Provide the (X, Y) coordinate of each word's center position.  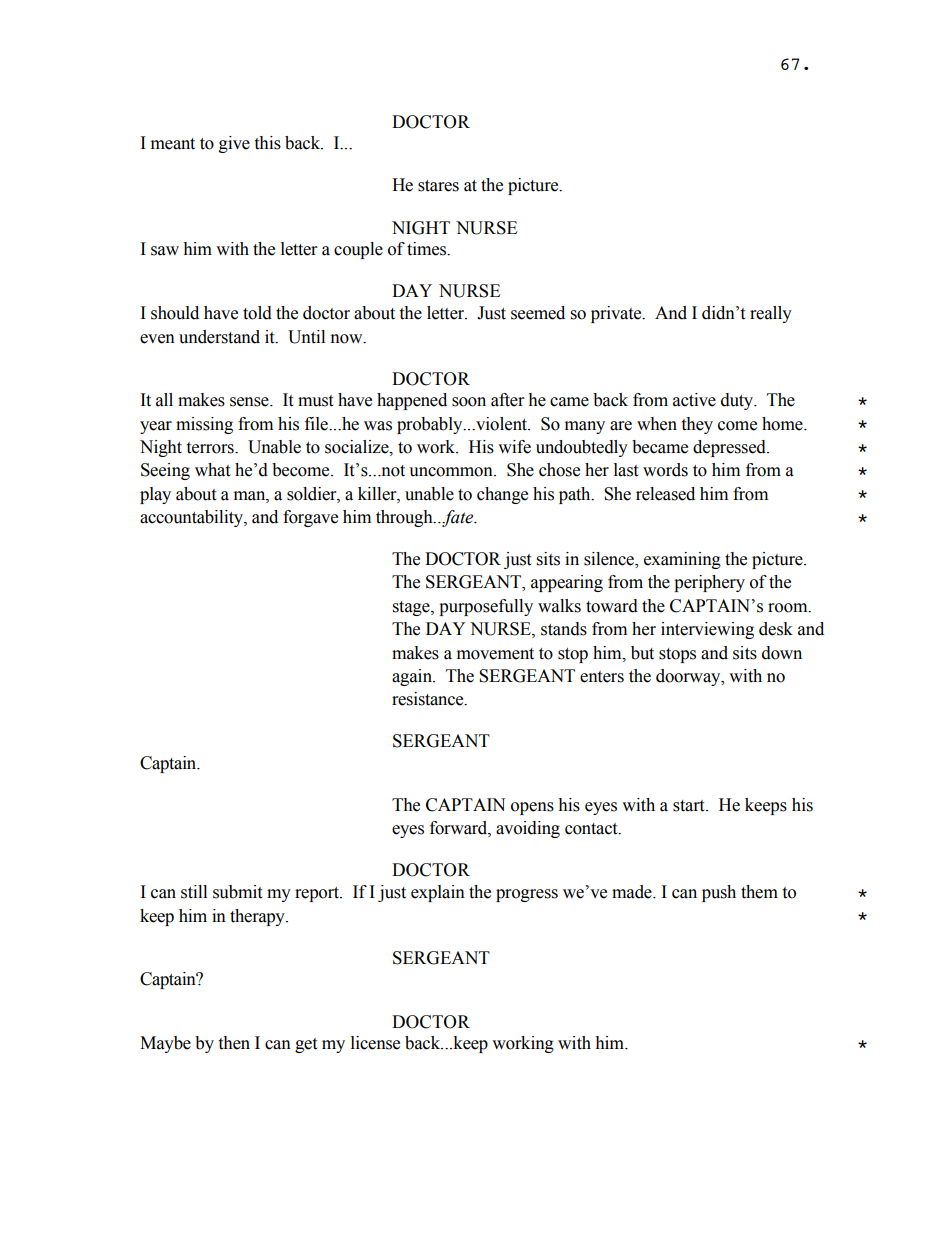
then (234, 1043)
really (771, 314)
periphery (709, 583)
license (375, 1043)
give (234, 144)
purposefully (486, 607)
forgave (310, 518)
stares (438, 186)
